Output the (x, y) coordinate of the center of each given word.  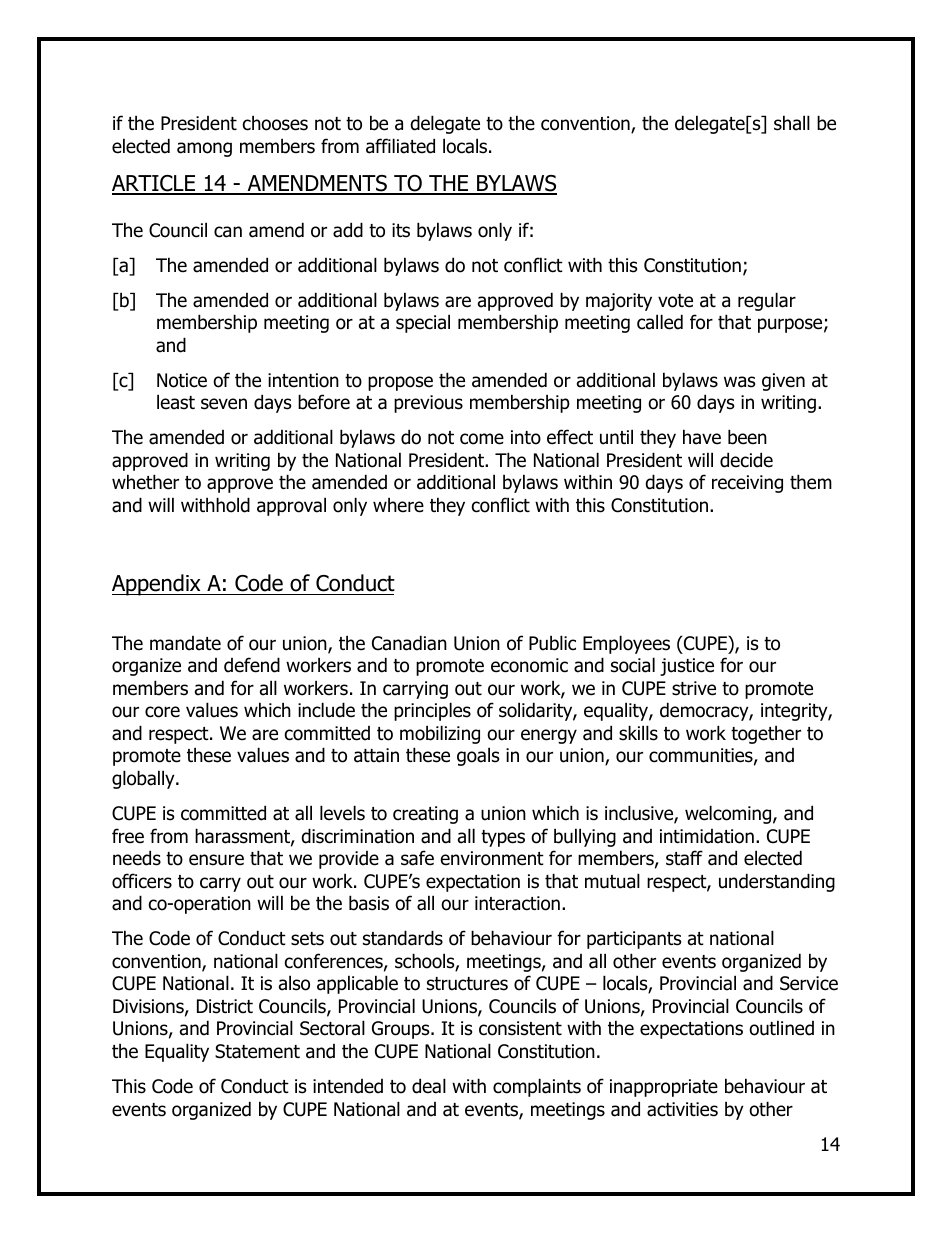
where (398, 505)
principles (432, 711)
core (162, 712)
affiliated (400, 146)
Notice (182, 380)
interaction (517, 903)
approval (291, 506)
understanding (777, 882)
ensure (216, 860)
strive (694, 688)
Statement (257, 1051)
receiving (747, 484)
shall (792, 123)
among (204, 149)
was (739, 382)
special (423, 323)
